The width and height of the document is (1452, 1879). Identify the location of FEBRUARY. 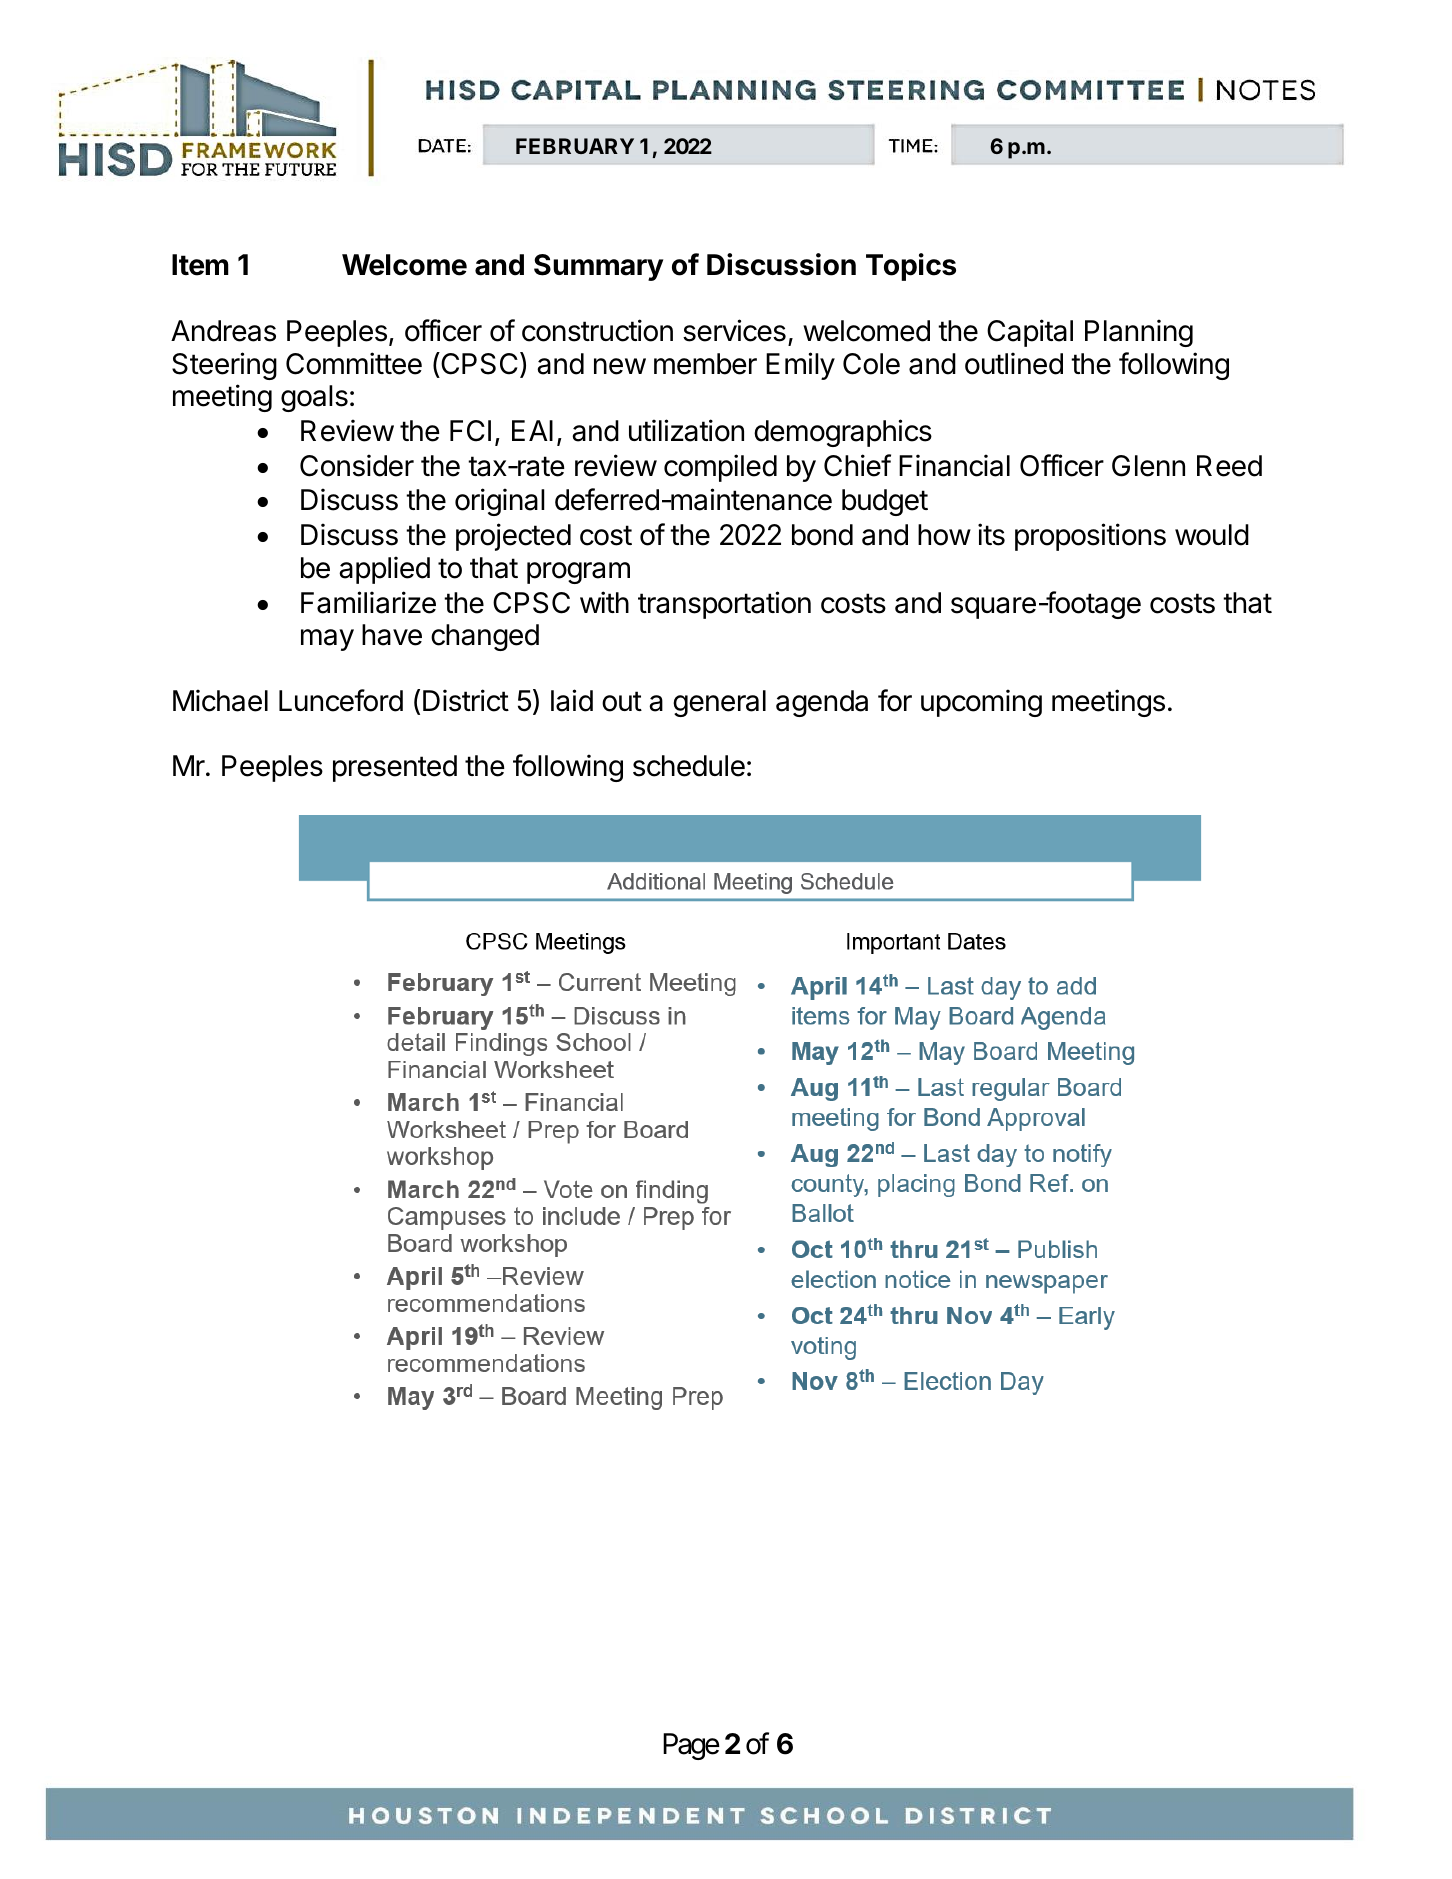
(575, 146).
